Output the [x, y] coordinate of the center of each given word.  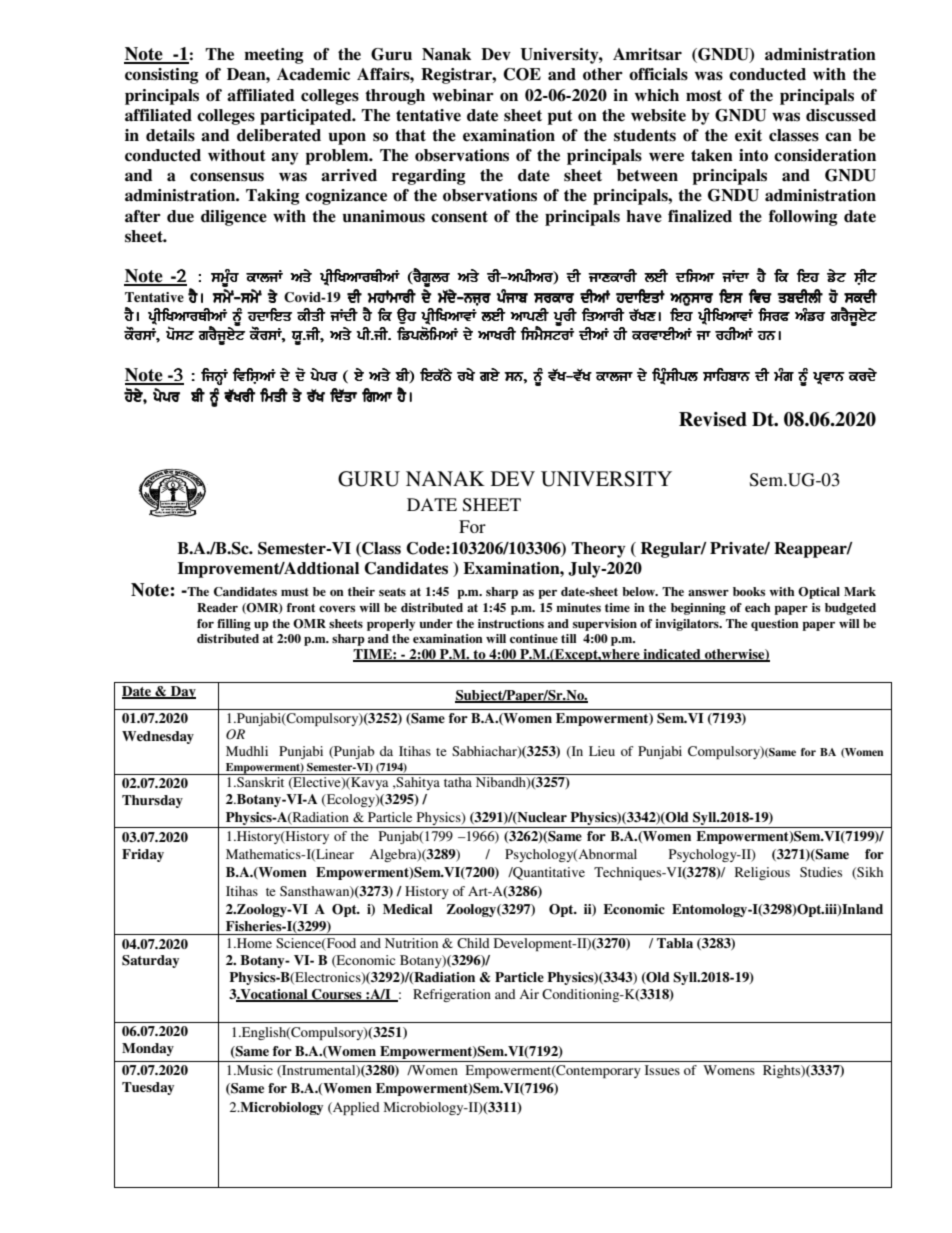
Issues [662, 1070]
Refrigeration [452, 995]
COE [522, 74]
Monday [148, 1049]
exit [748, 135]
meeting [274, 56]
